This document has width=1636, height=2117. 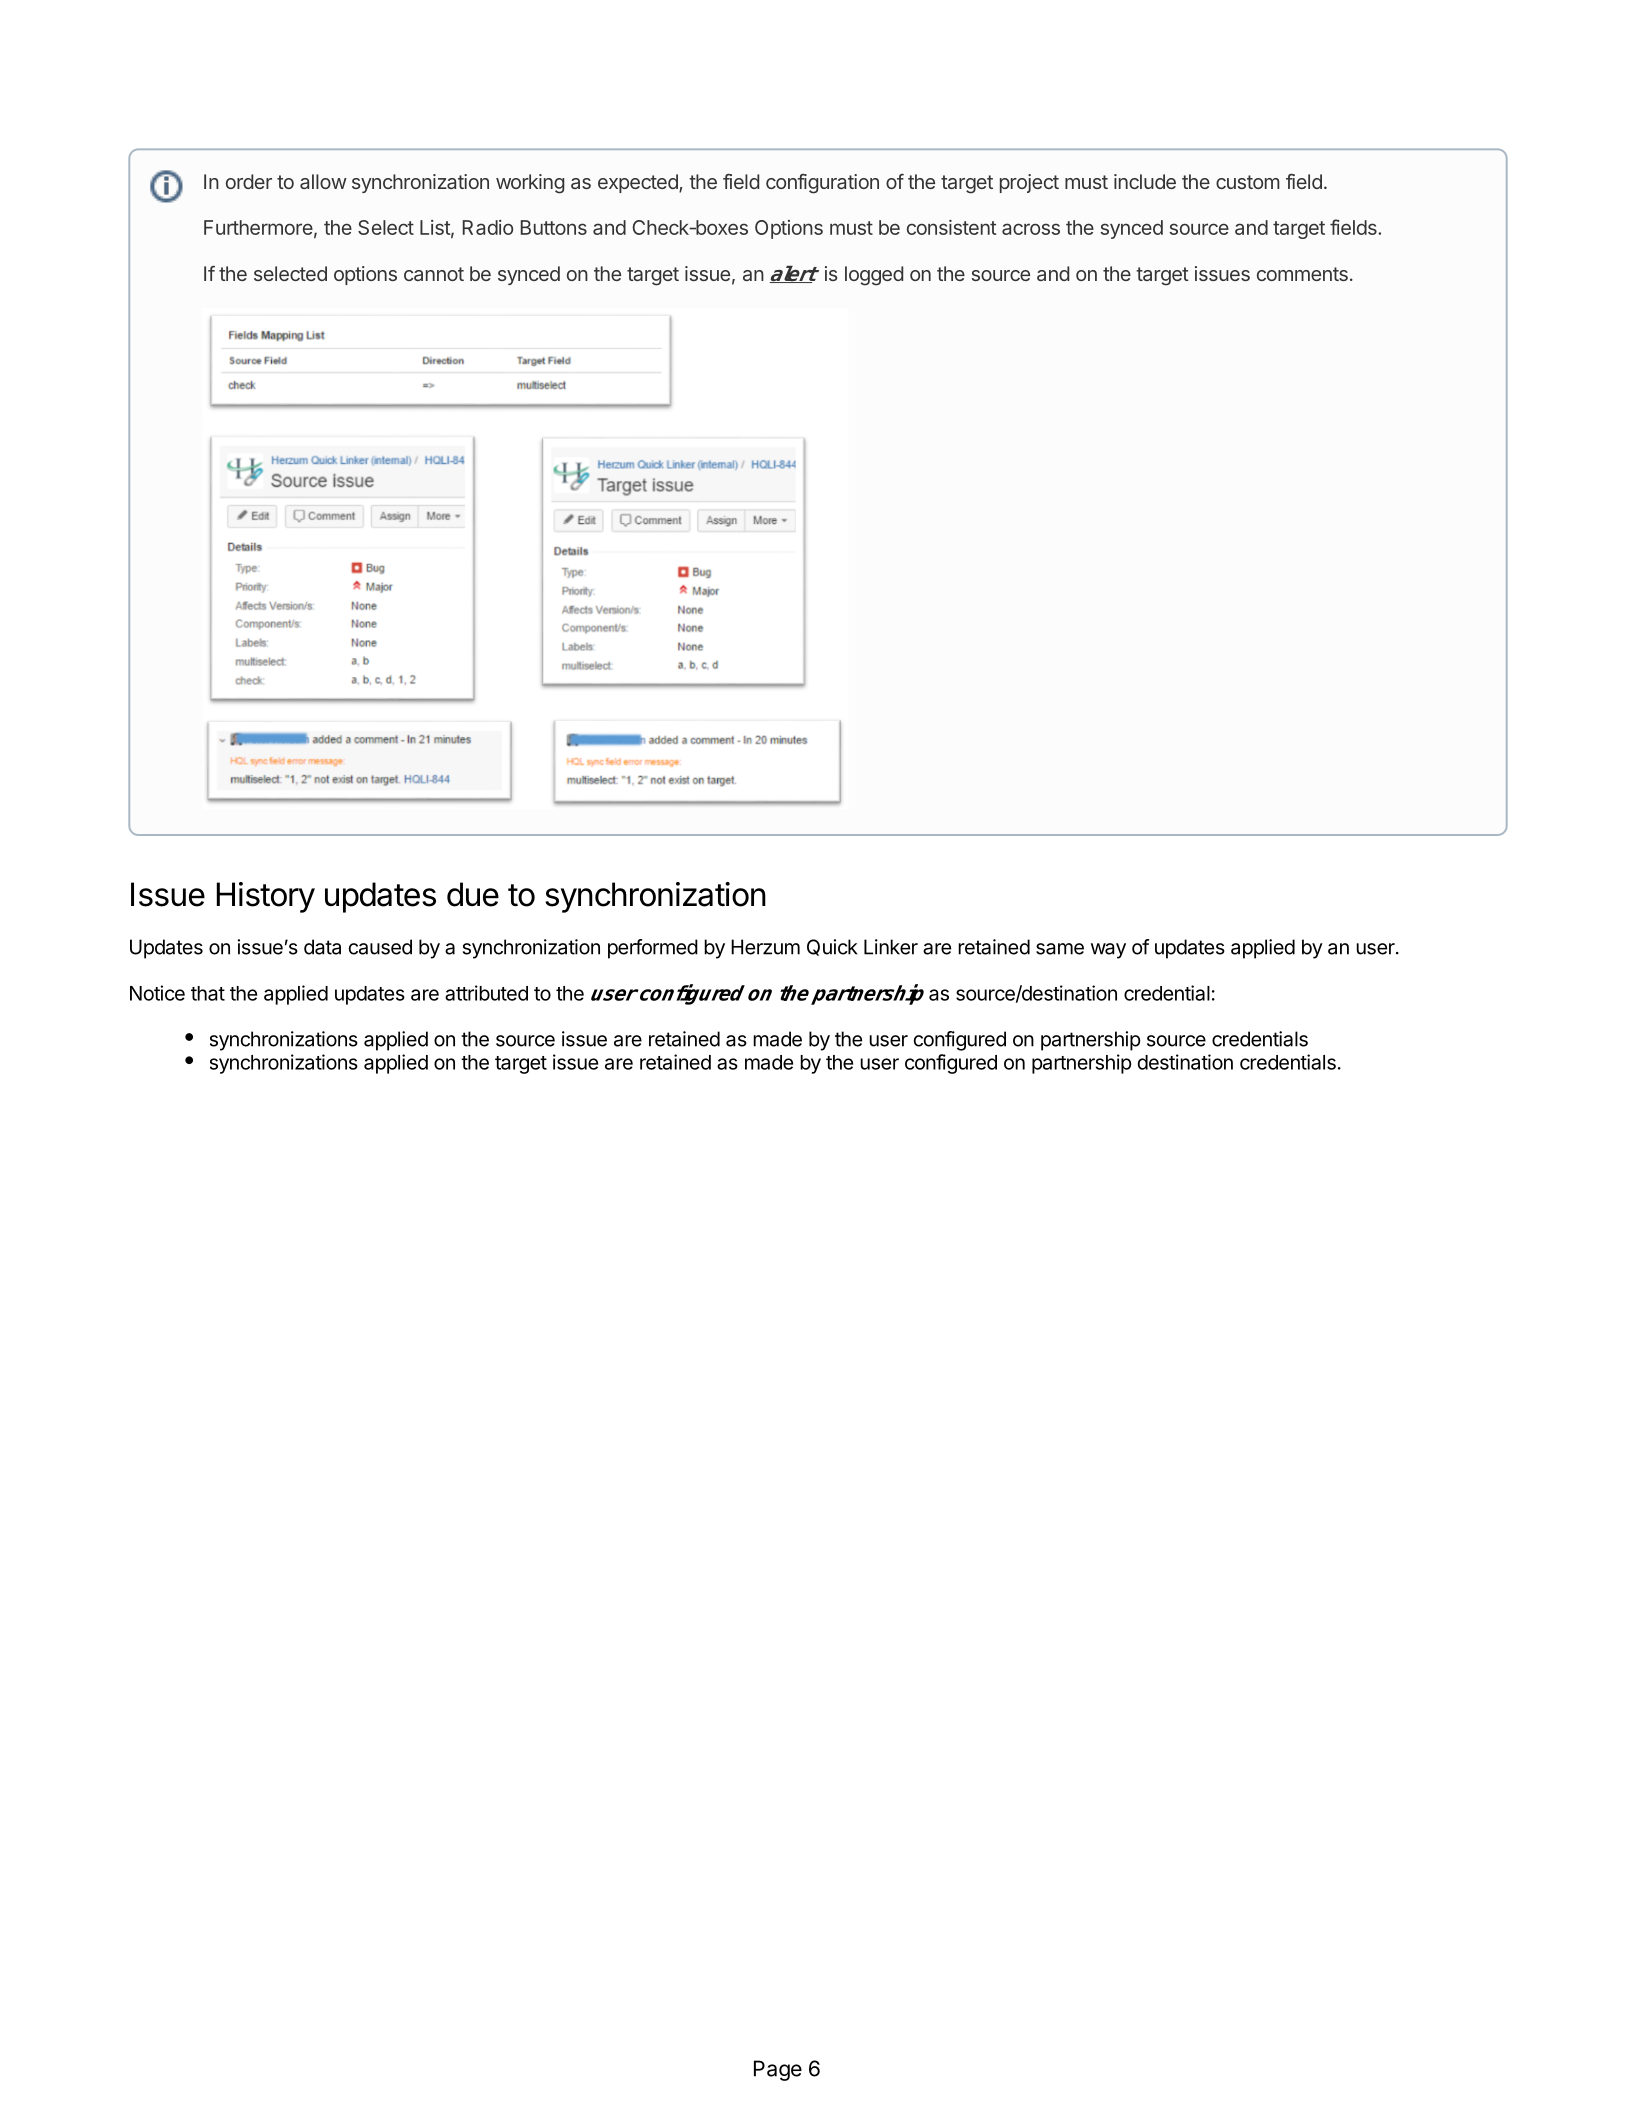 What do you see at coordinates (1060, 949) in the document?
I see `same` at bounding box center [1060, 949].
